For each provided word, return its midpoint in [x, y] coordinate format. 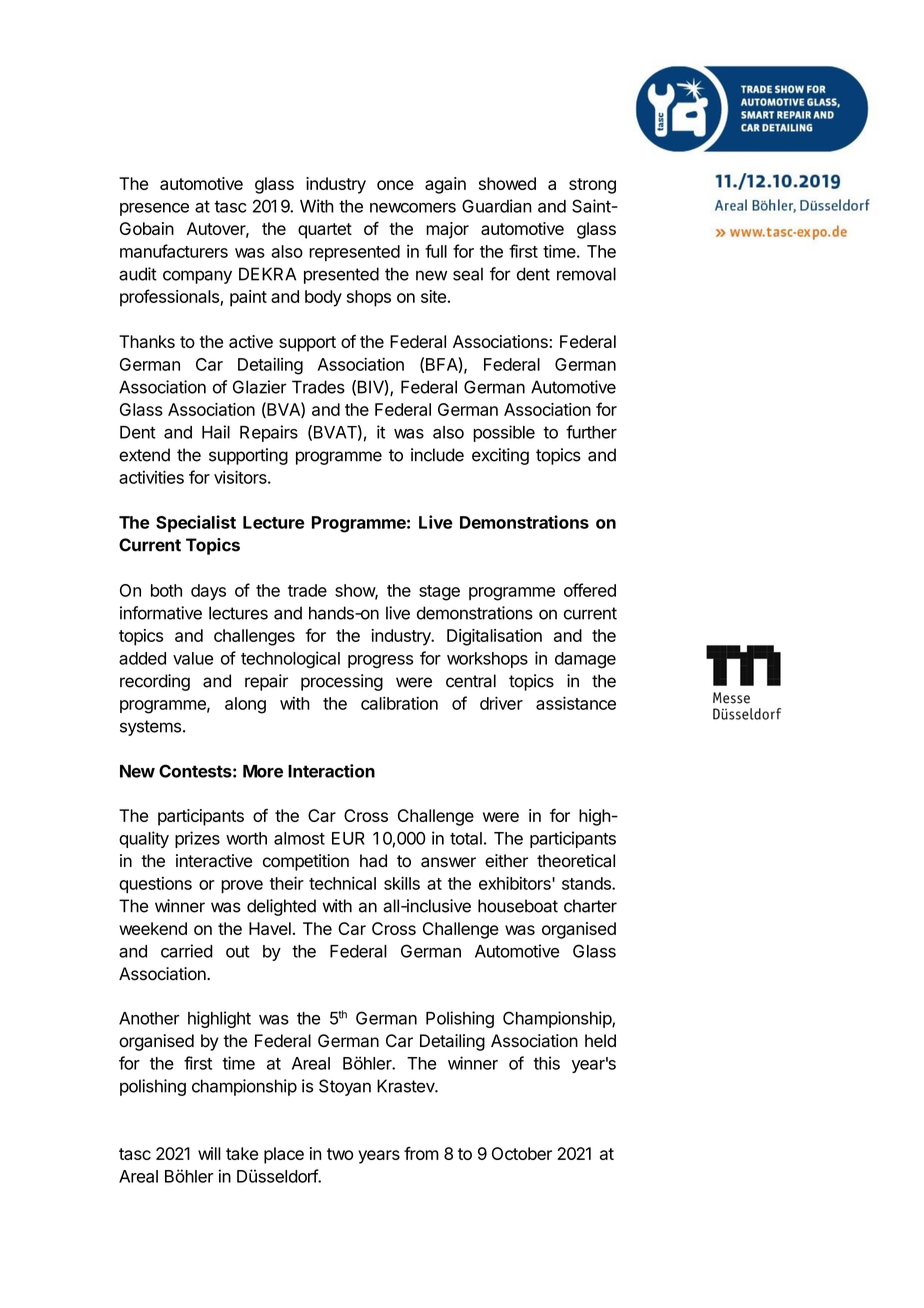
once [395, 185]
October [522, 1153]
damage [585, 660]
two [340, 1154]
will [209, 1153]
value [193, 658]
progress [380, 662]
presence [154, 209]
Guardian [497, 206]
